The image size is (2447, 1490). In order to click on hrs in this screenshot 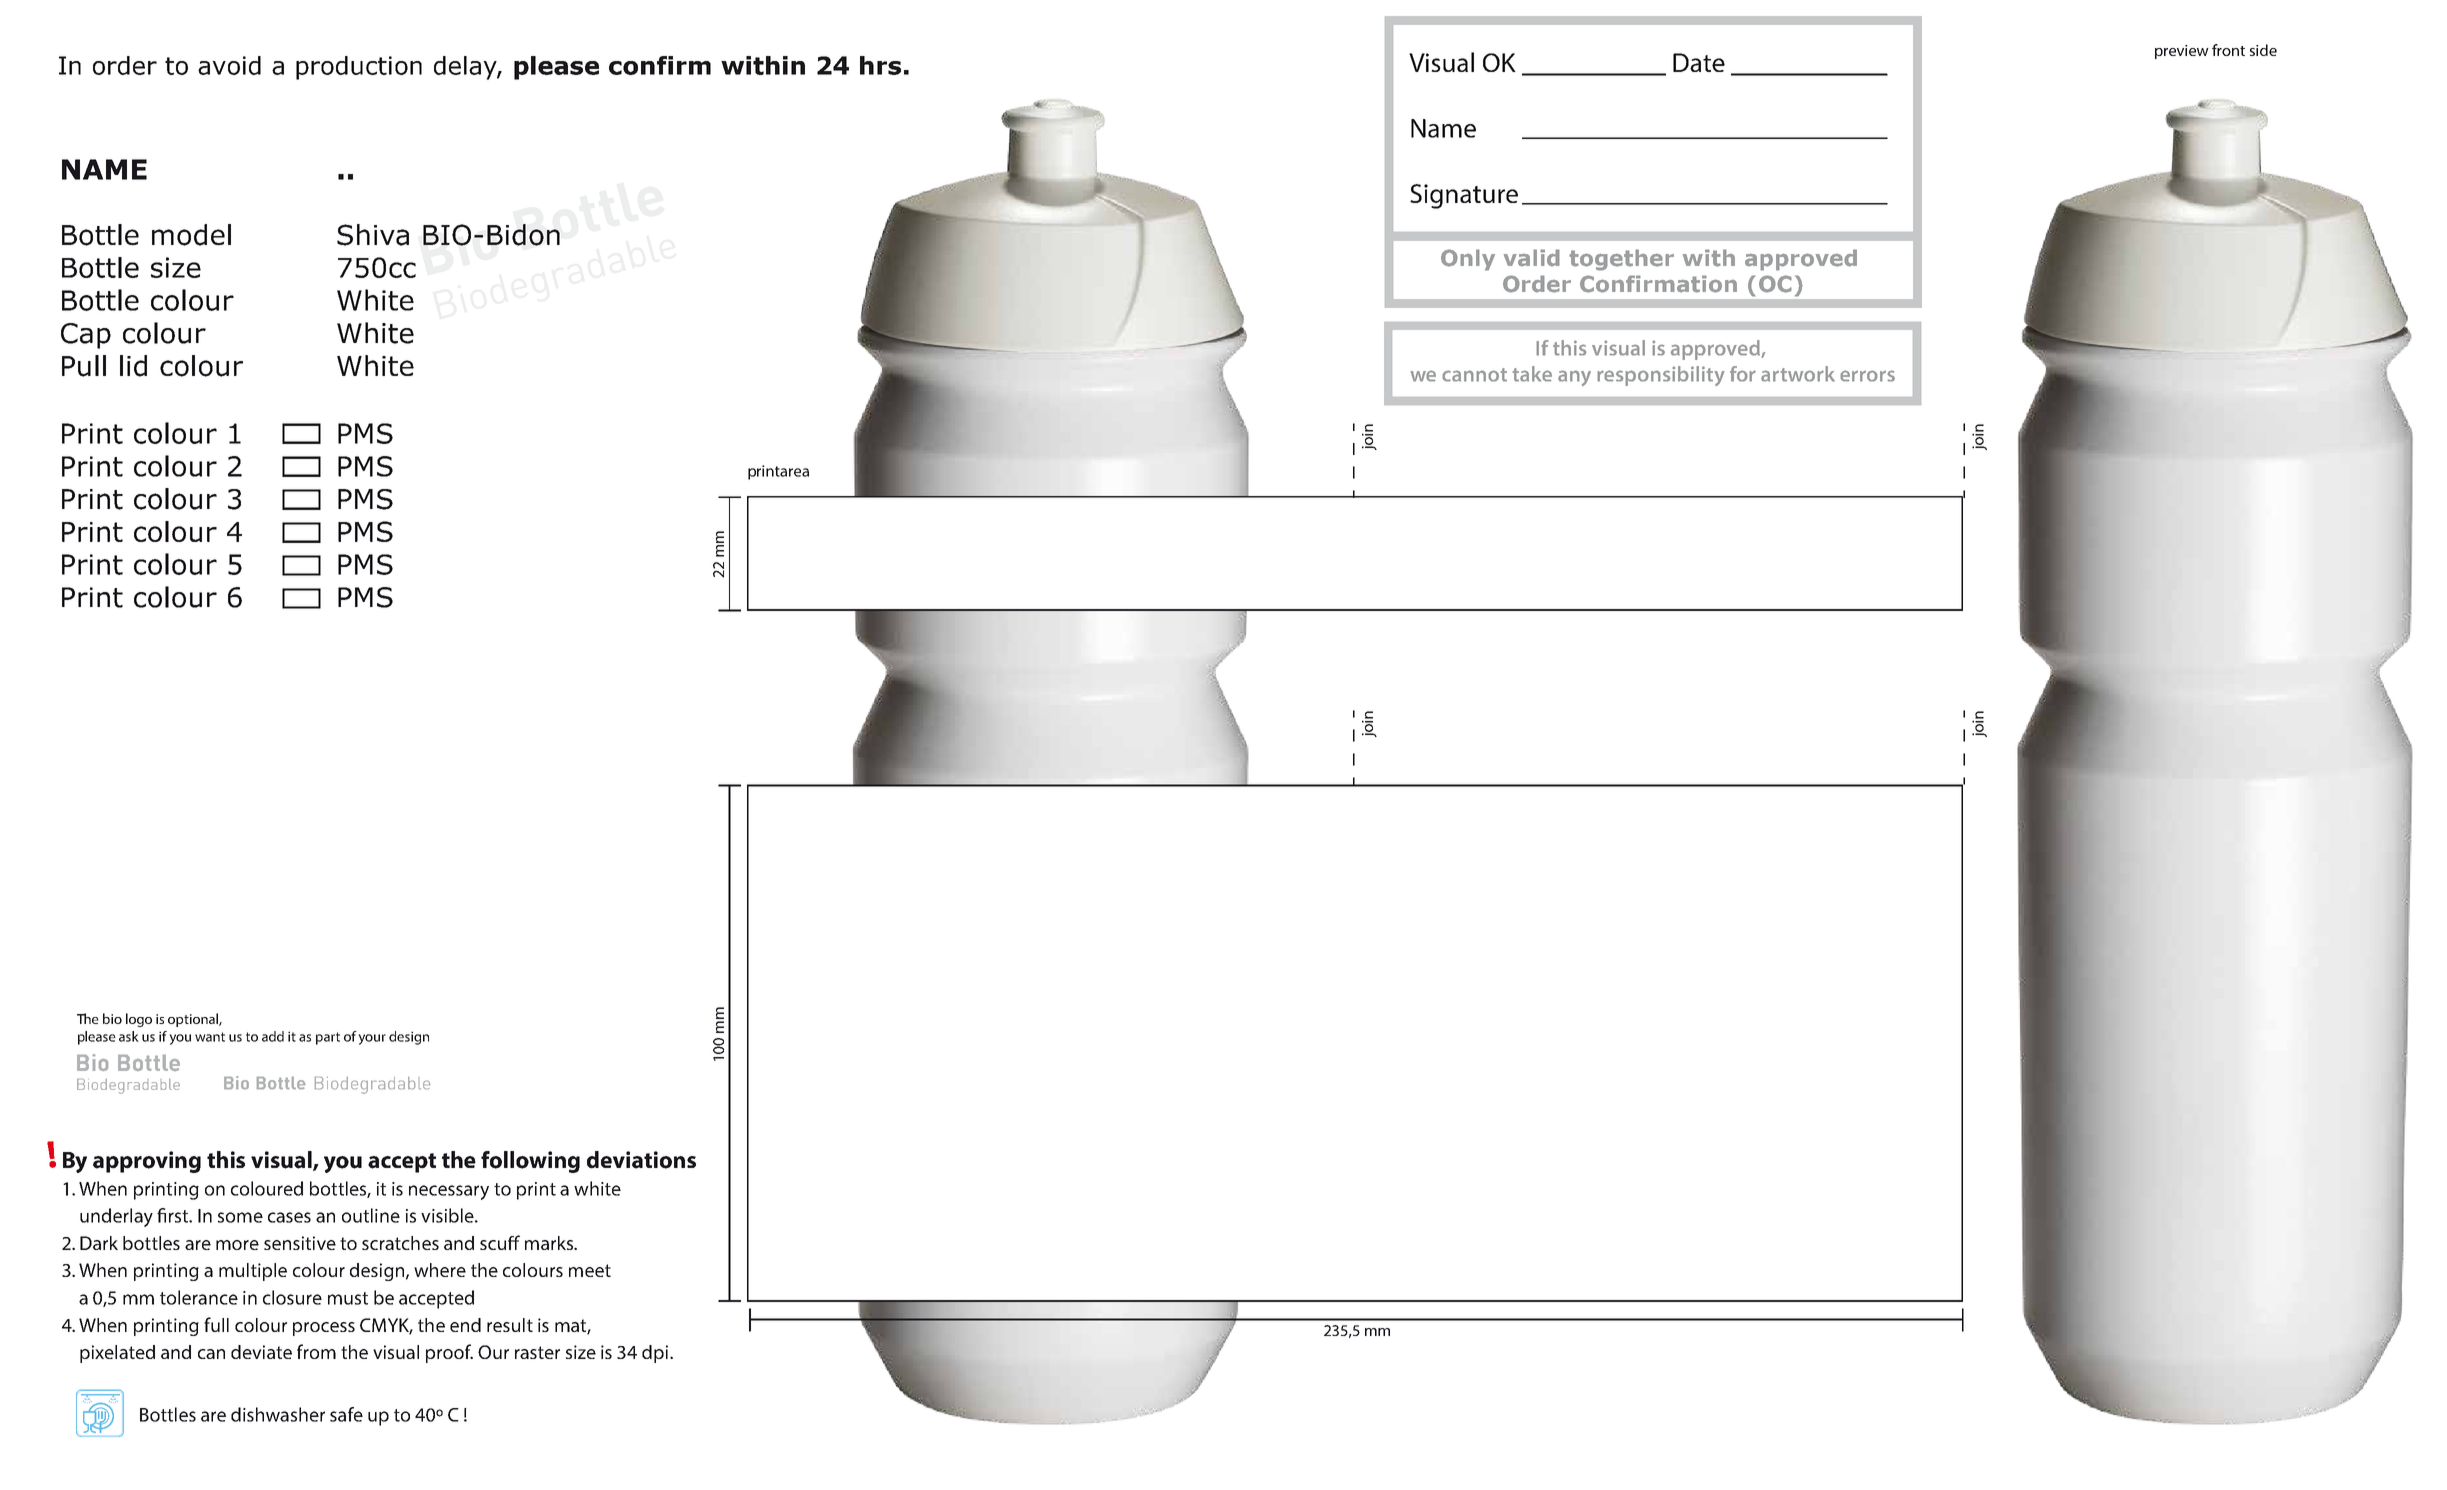, I will do `click(880, 65)`.
